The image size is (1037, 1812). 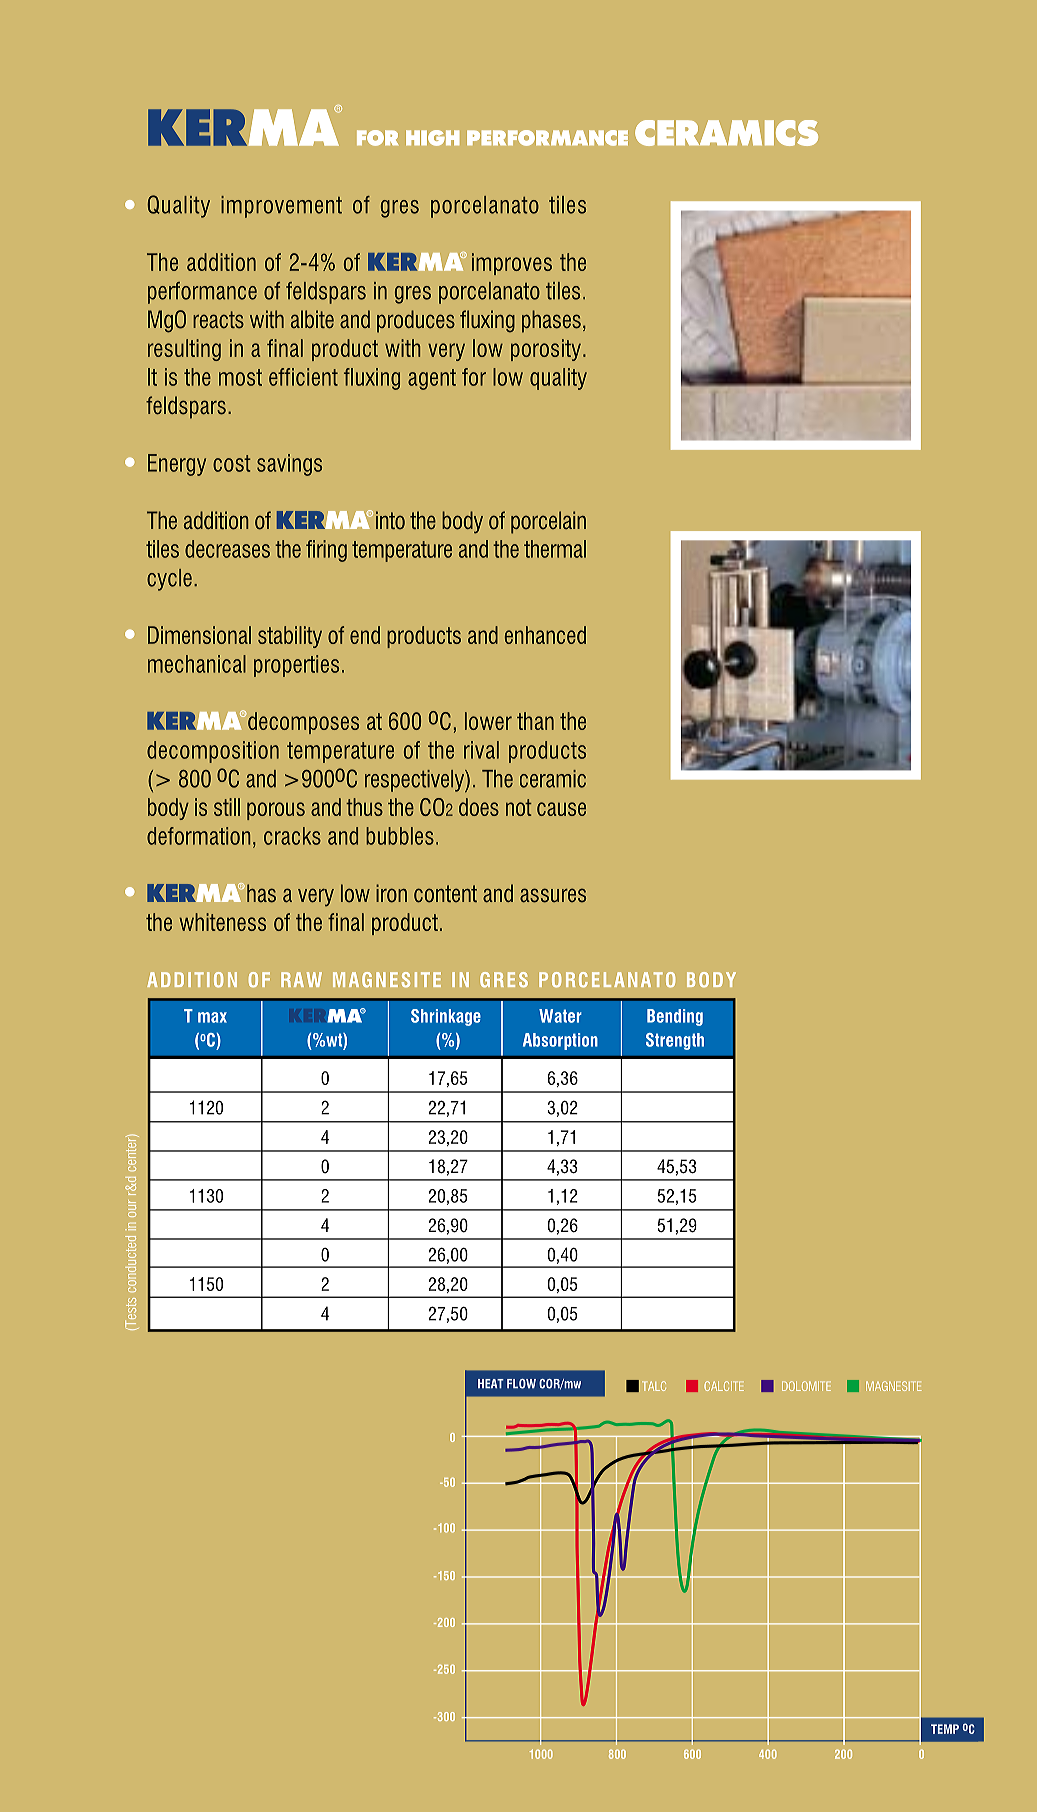 I want to click on HIGH, so click(x=432, y=138).
